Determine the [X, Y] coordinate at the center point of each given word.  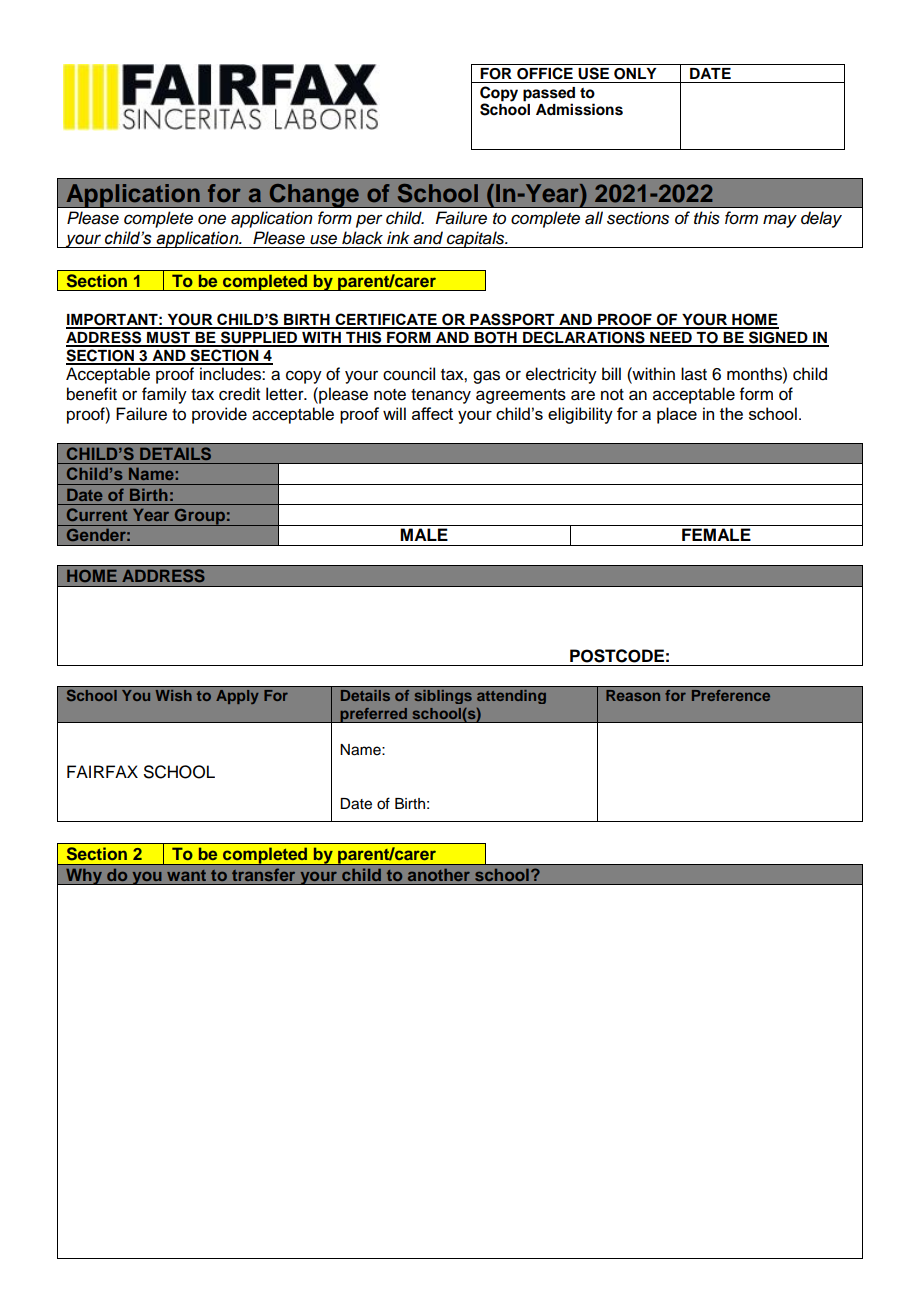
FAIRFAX [102, 771]
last [694, 374]
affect [432, 413]
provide [219, 415]
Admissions [579, 109]
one [212, 219]
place [677, 415]
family [164, 395]
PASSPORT [512, 320]
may [780, 221]
